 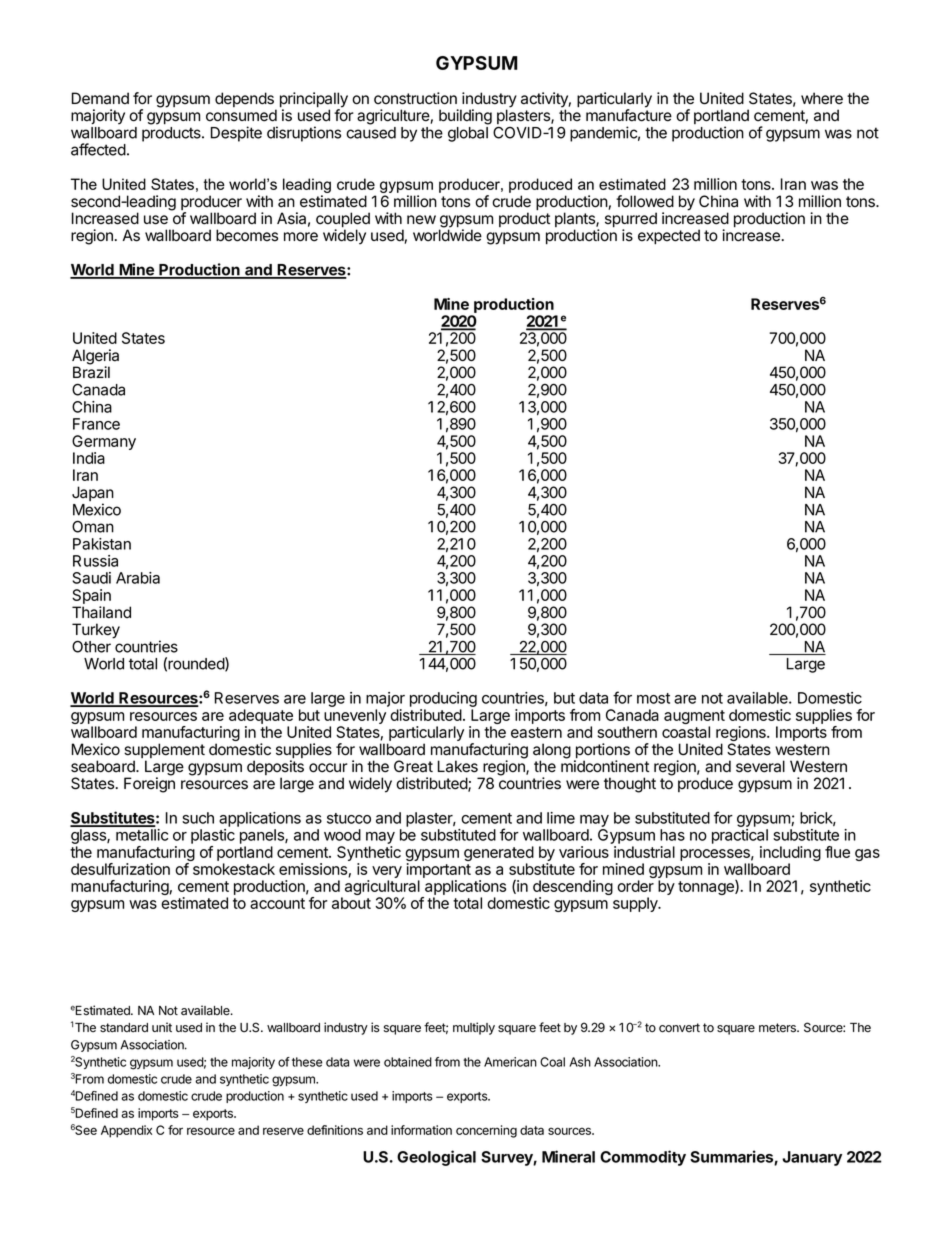 What do you see at coordinates (694, 718) in the screenshot?
I see `augment` at bounding box center [694, 718].
